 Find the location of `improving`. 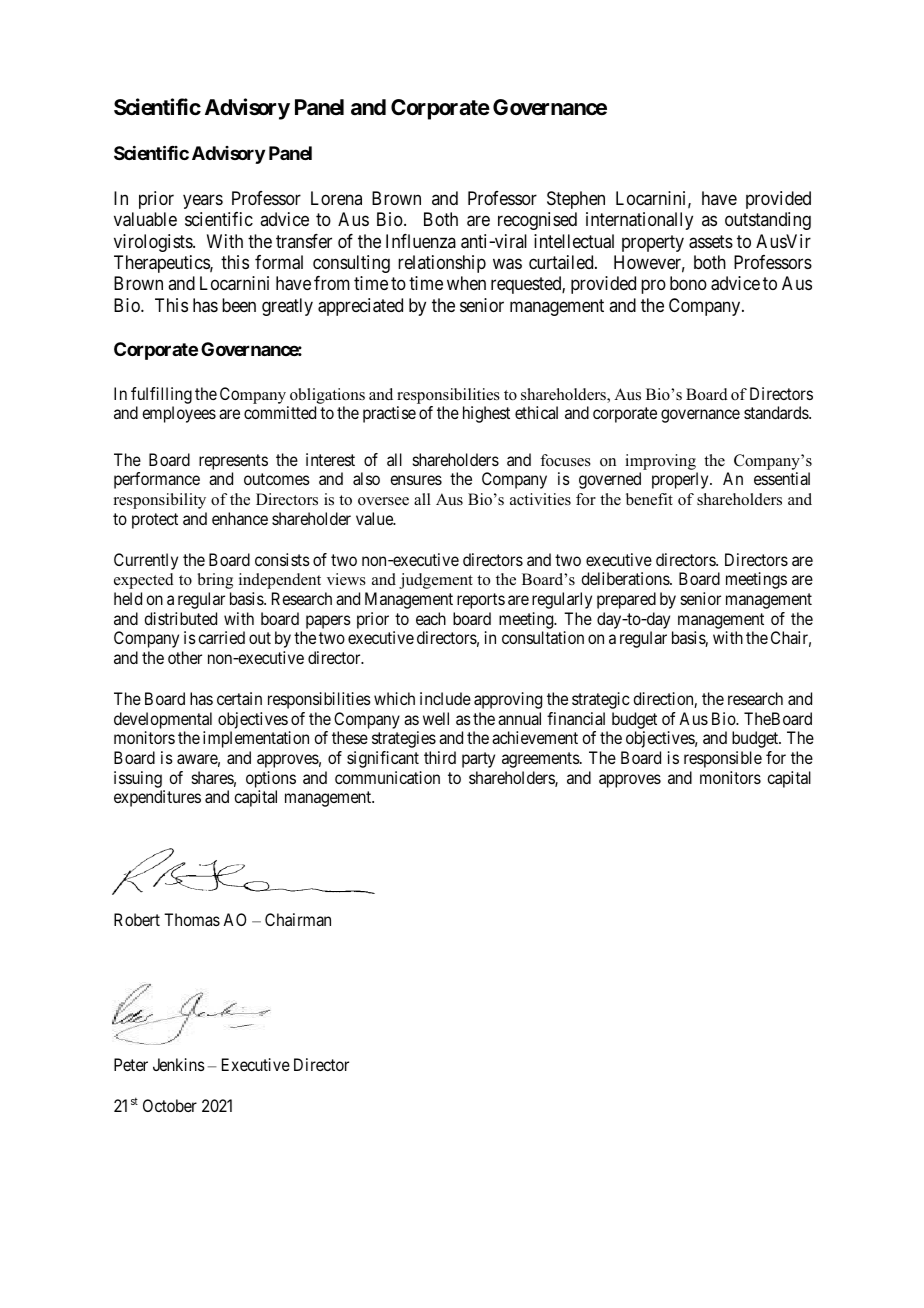

improving is located at coordinates (660, 462).
